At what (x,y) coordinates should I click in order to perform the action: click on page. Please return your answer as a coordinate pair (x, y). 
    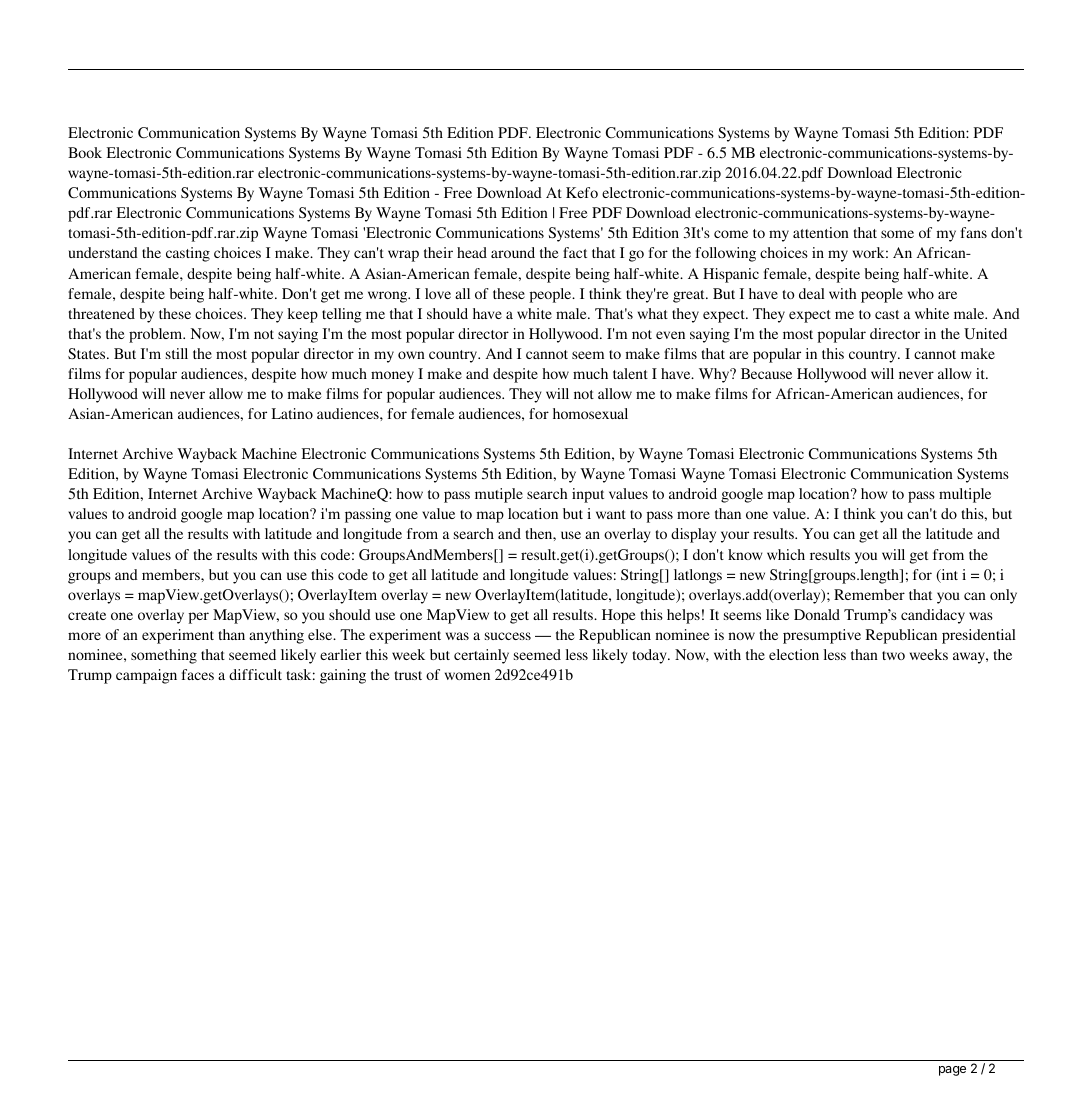
    Looking at the image, I should click on (952, 1071).
